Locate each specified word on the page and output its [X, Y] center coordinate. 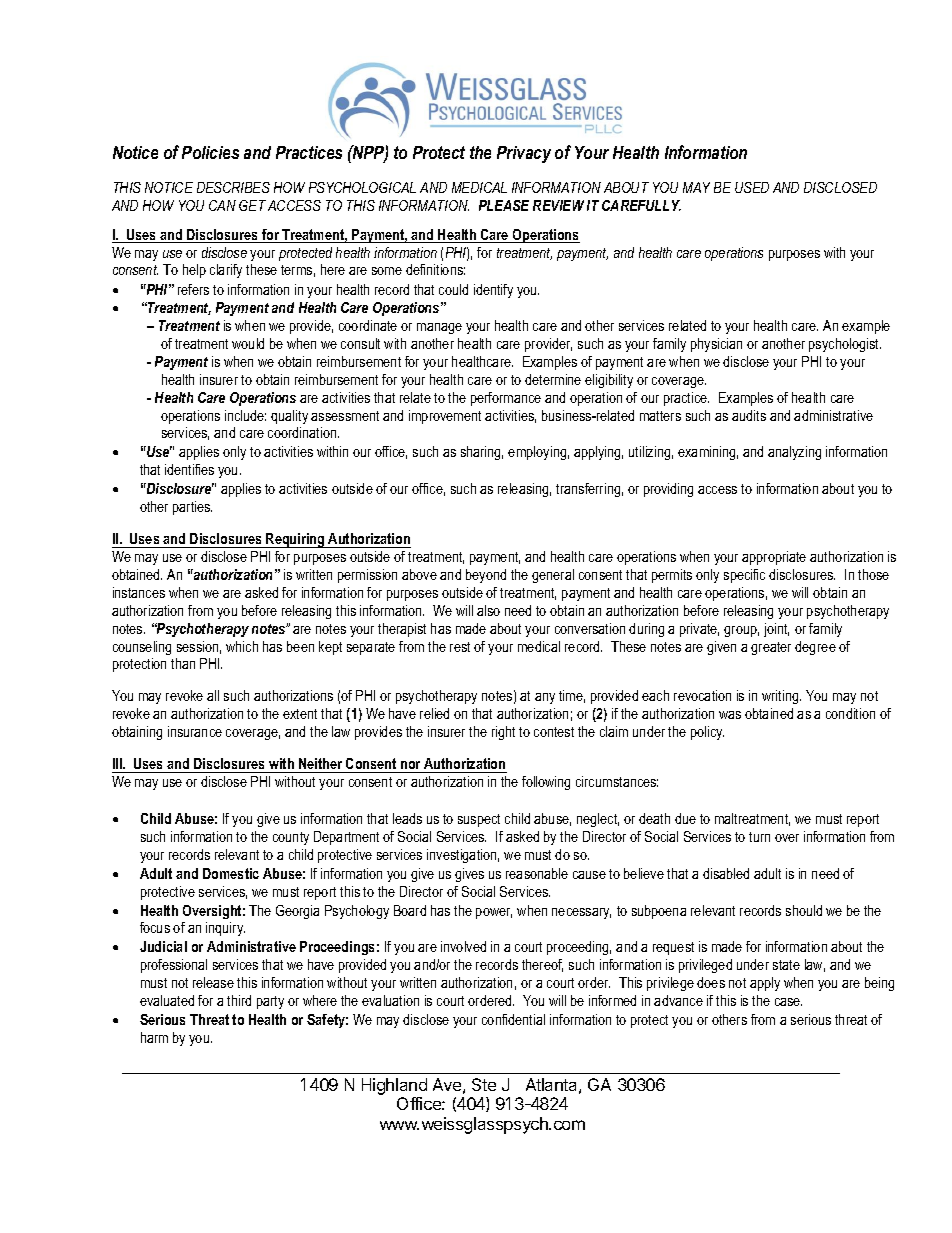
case [788, 1002]
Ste [484, 1084]
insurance [195, 731]
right [503, 733]
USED [752, 187]
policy [707, 733]
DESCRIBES [233, 187]
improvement [445, 417]
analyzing [794, 453]
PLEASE [504, 205]
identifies [189, 469]
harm [154, 1037]
